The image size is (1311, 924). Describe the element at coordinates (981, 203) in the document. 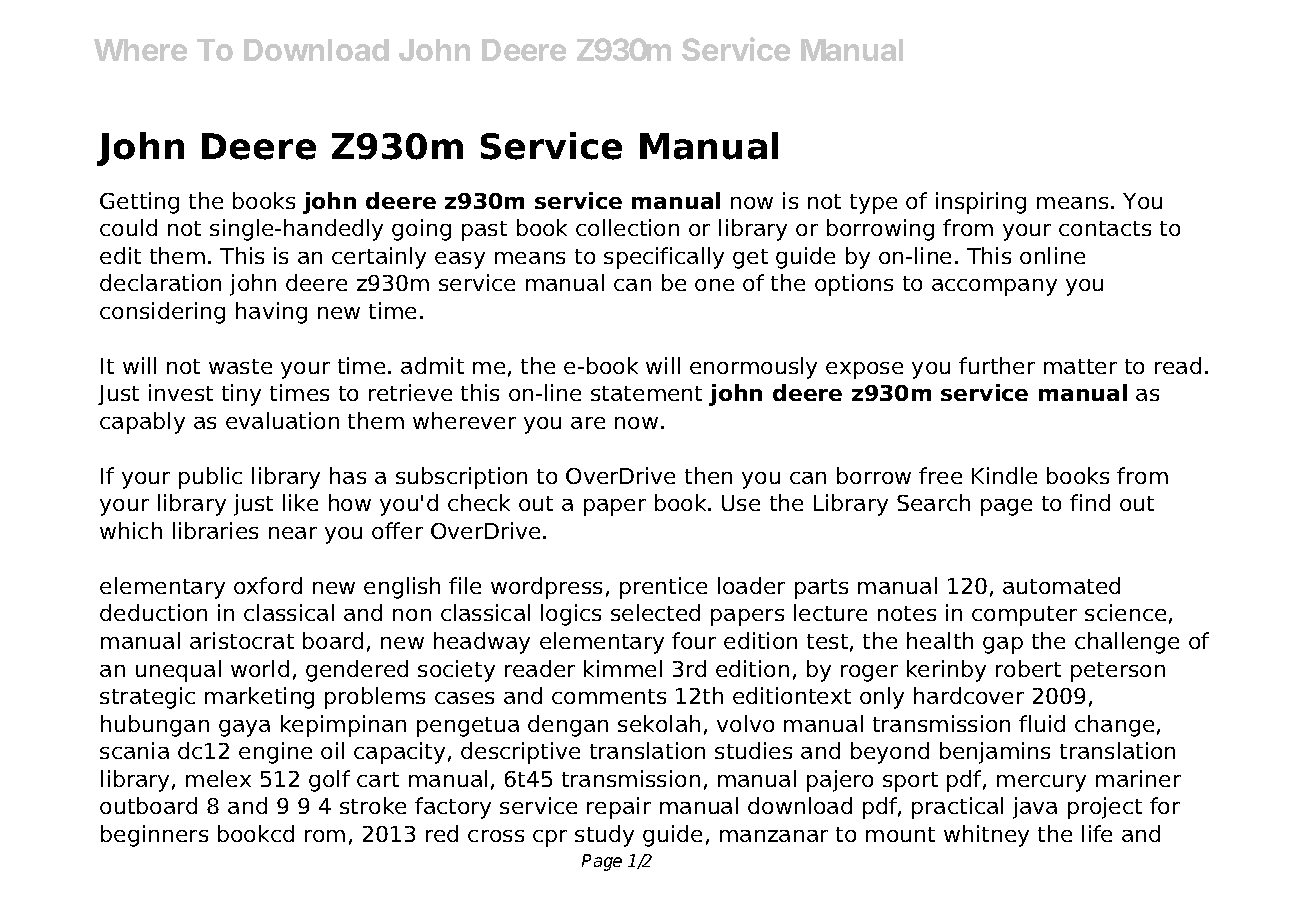

I see `inspiring` at that location.
